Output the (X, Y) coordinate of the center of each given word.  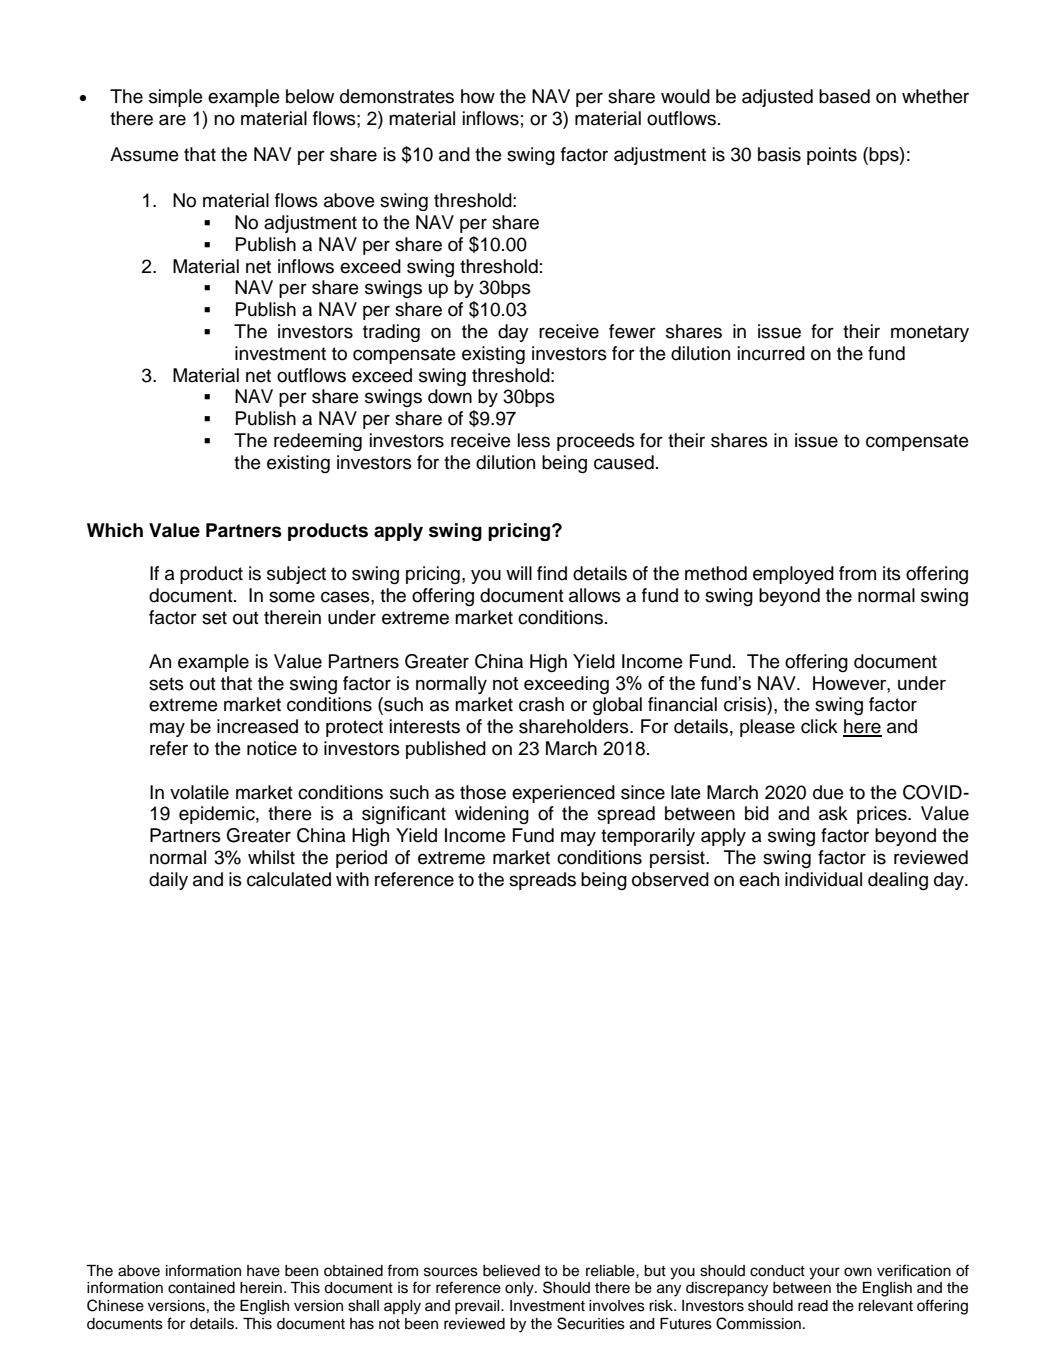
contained (201, 1288)
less (534, 440)
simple (176, 98)
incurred (771, 353)
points (832, 156)
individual (823, 879)
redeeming (318, 442)
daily (168, 881)
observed (670, 879)
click (819, 726)
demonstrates (397, 96)
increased (257, 726)
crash (541, 704)
